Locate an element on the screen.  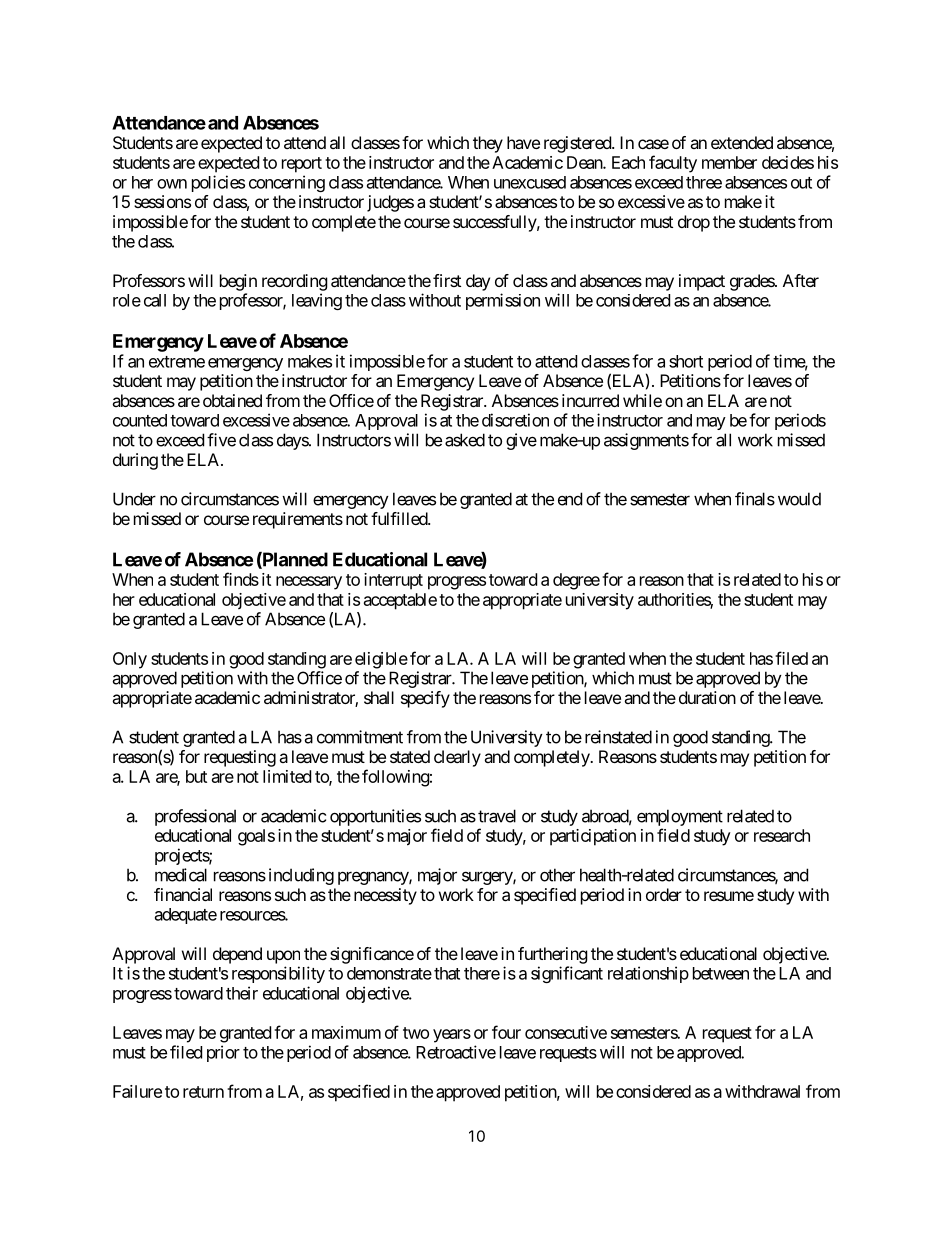
prior is located at coordinates (223, 1053).
